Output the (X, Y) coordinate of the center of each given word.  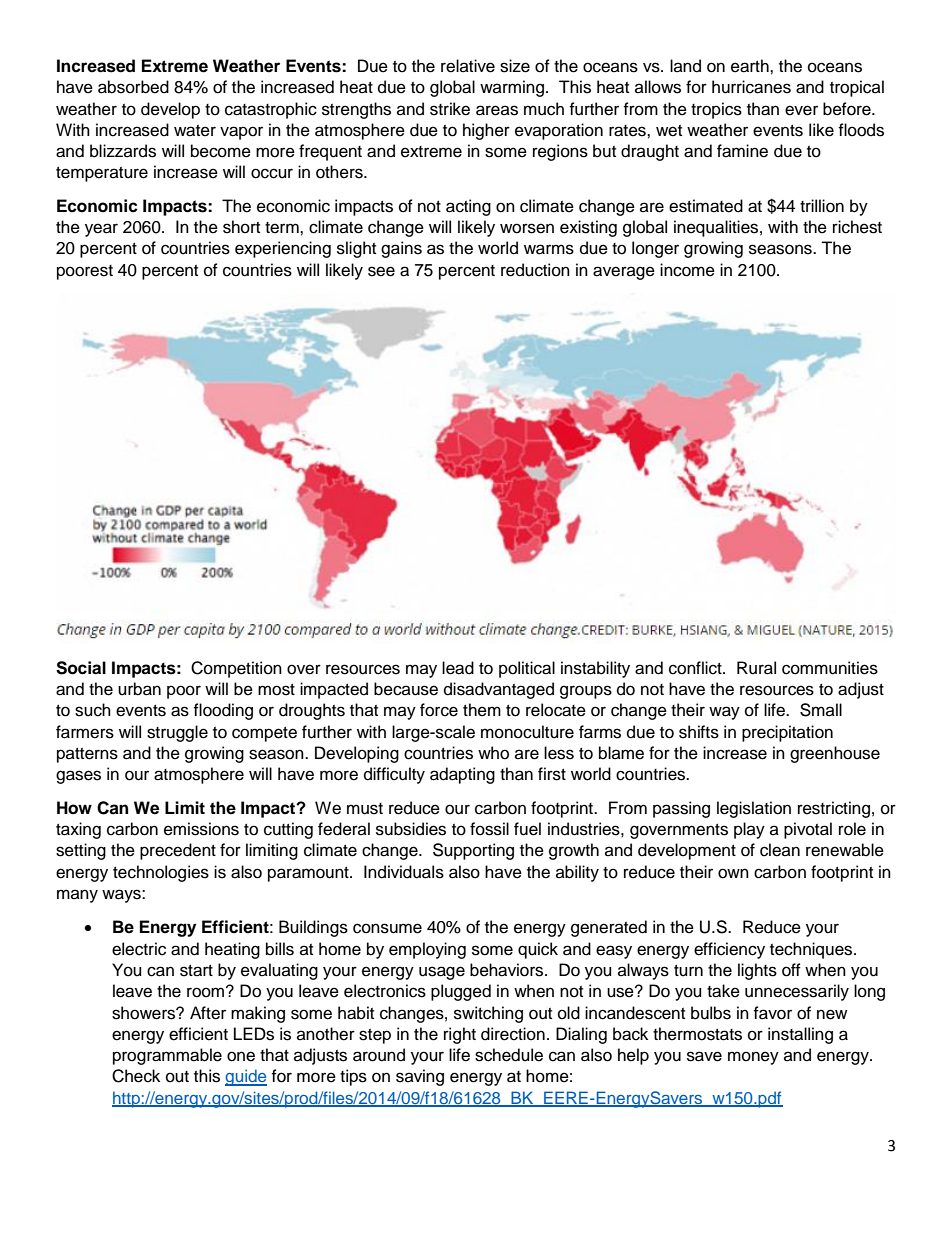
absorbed (133, 87)
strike (450, 109)
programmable (167, 1056)
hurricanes (751, 87)
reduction (535, 270)
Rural (756, 668)
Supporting (473, 851)
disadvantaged (499, 690)
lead (458, 668)
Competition (236, 669)
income (687, 270)
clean (780, 850)
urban (139, 689)
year (101, 230)
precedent (178, 851)
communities (830, 668)
